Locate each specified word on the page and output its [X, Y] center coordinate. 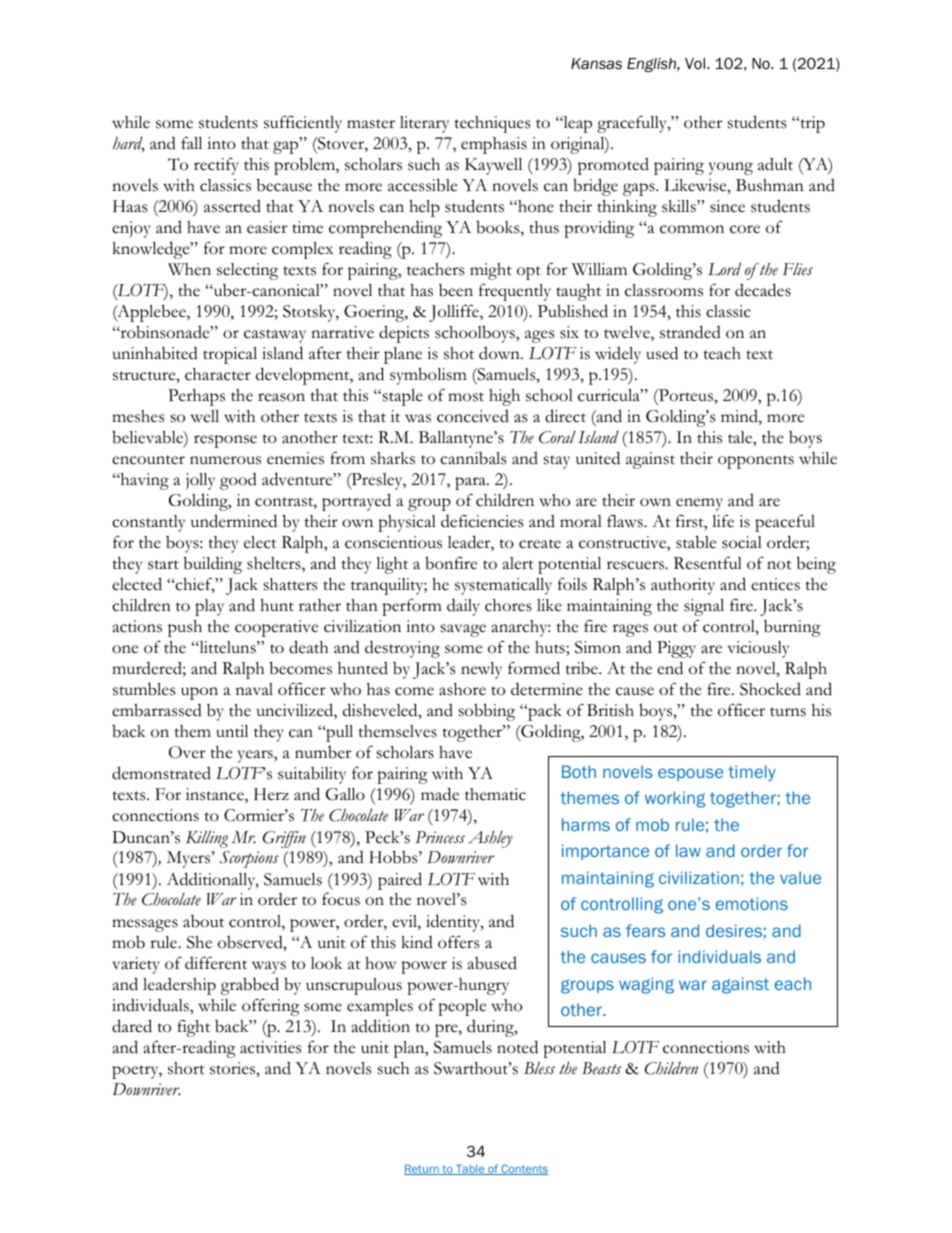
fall [191, 143]
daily [463, 607]
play [209, 607]
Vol [696, 63]
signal [704, 607]
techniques [492, 124]
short [186, 1068]
